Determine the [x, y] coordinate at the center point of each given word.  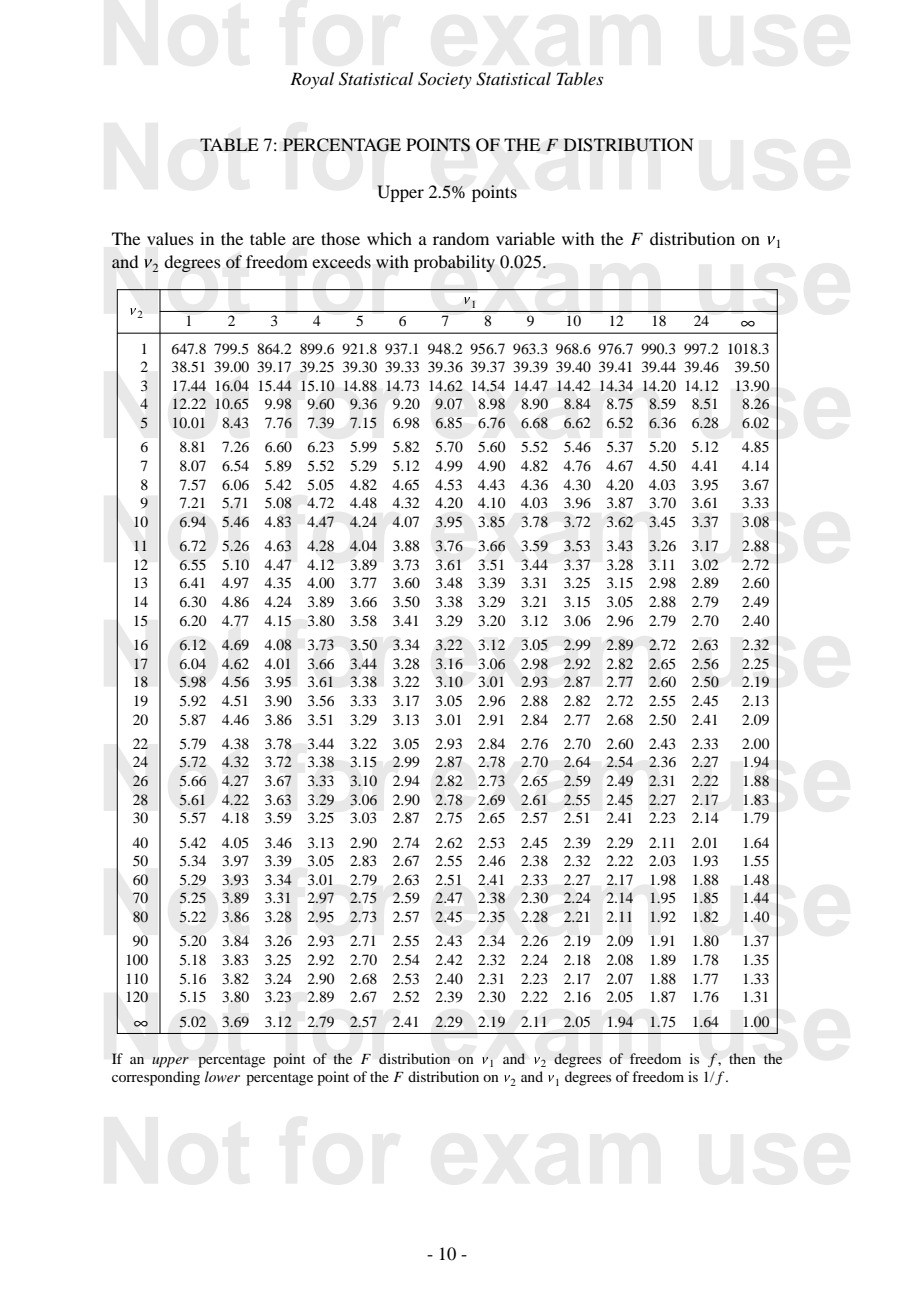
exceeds [341, 262]
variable [525, 238]
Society [445, 80]
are [303, 240]
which [389, 238]
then [742, 1058]
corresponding [156, 1078]
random [461, 238]
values [170, 238]
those [340, 238]
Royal [312, 80]
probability [454, 263]
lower [222, 1076]
